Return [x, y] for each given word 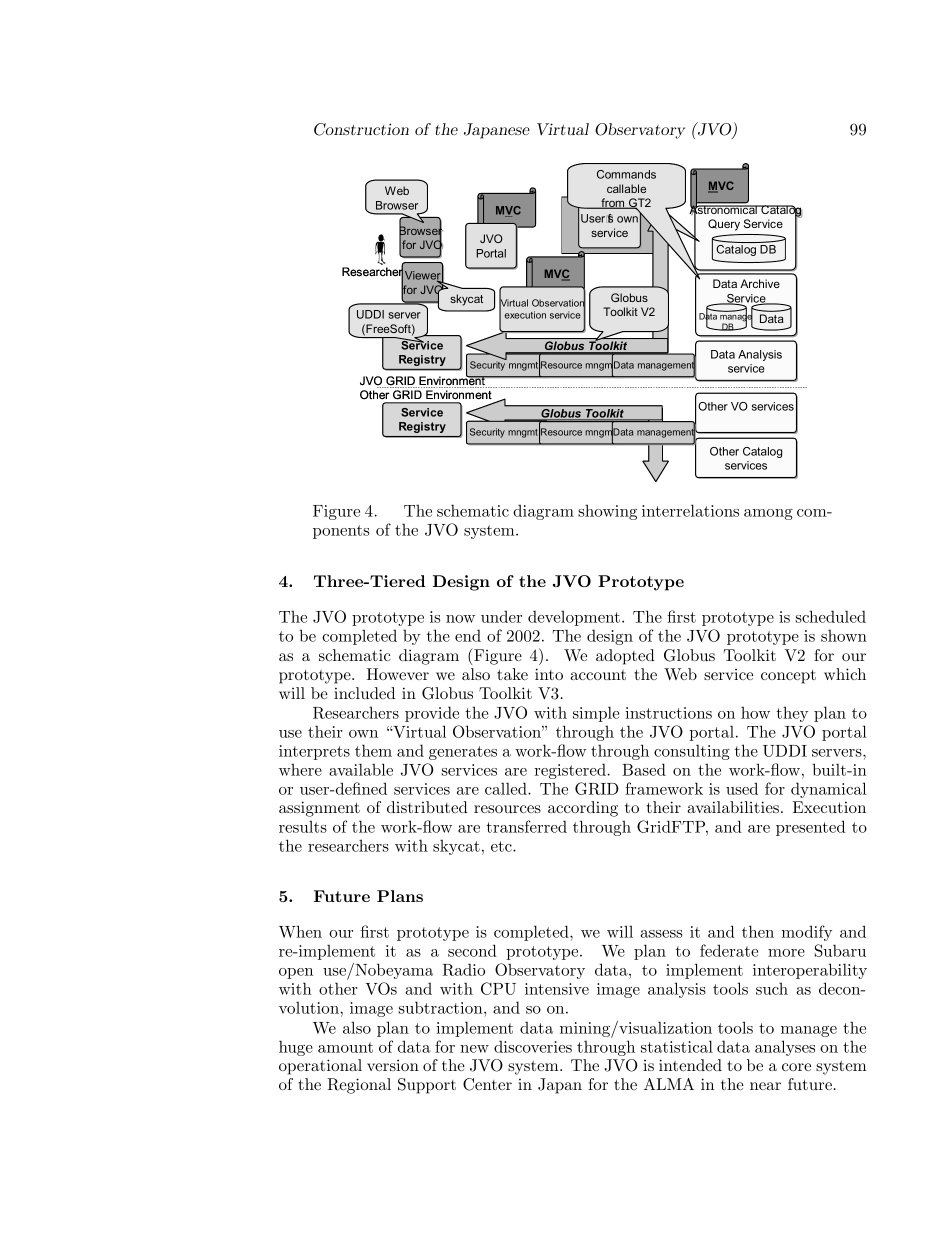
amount [345, 1047]
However [398, 674]
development [574, 618]
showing [607, 512]
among [768, 514]
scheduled [831, 616]
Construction [361, 129]
